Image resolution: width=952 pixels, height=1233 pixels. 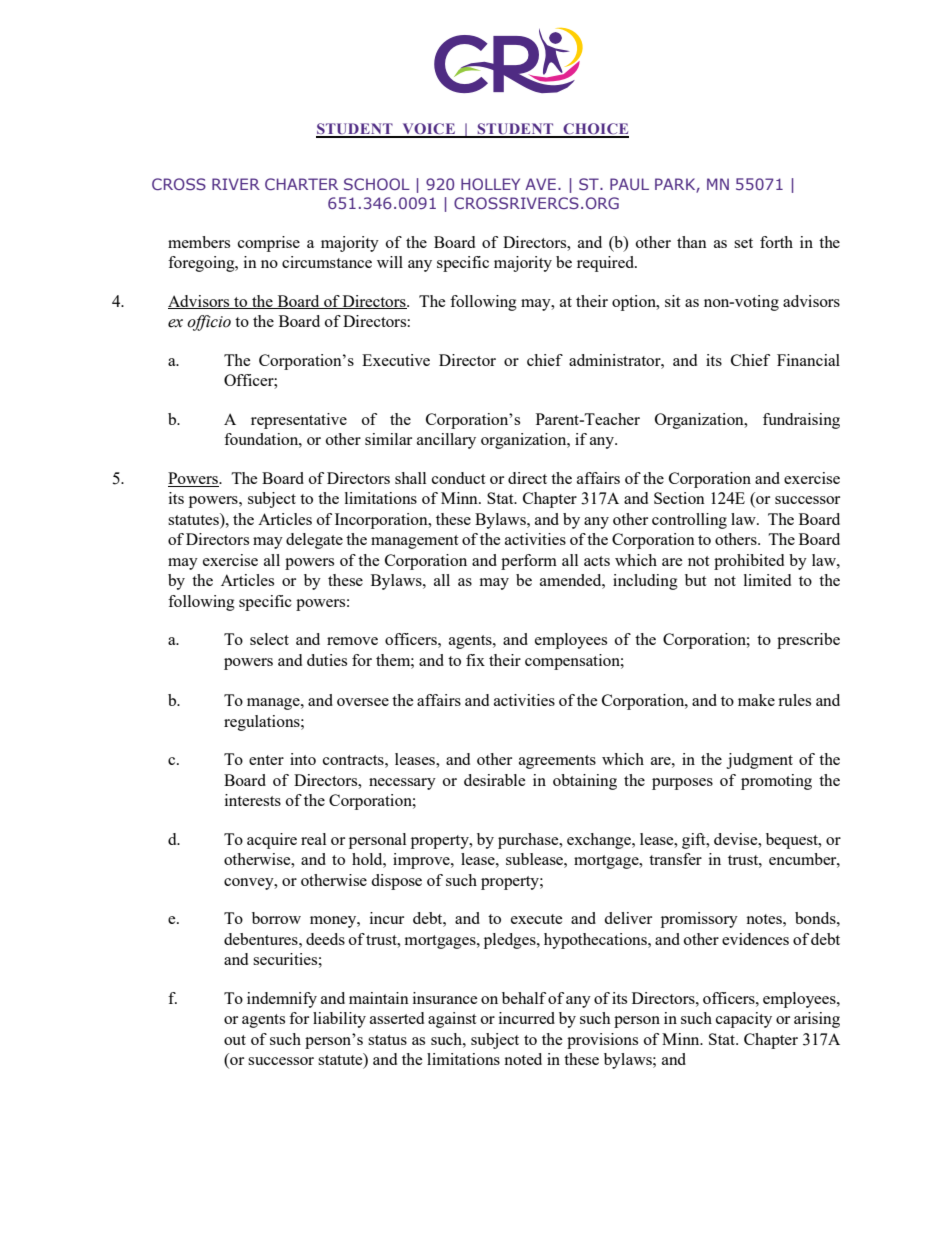 I want to click on interests, so click(x=253, y=800).
